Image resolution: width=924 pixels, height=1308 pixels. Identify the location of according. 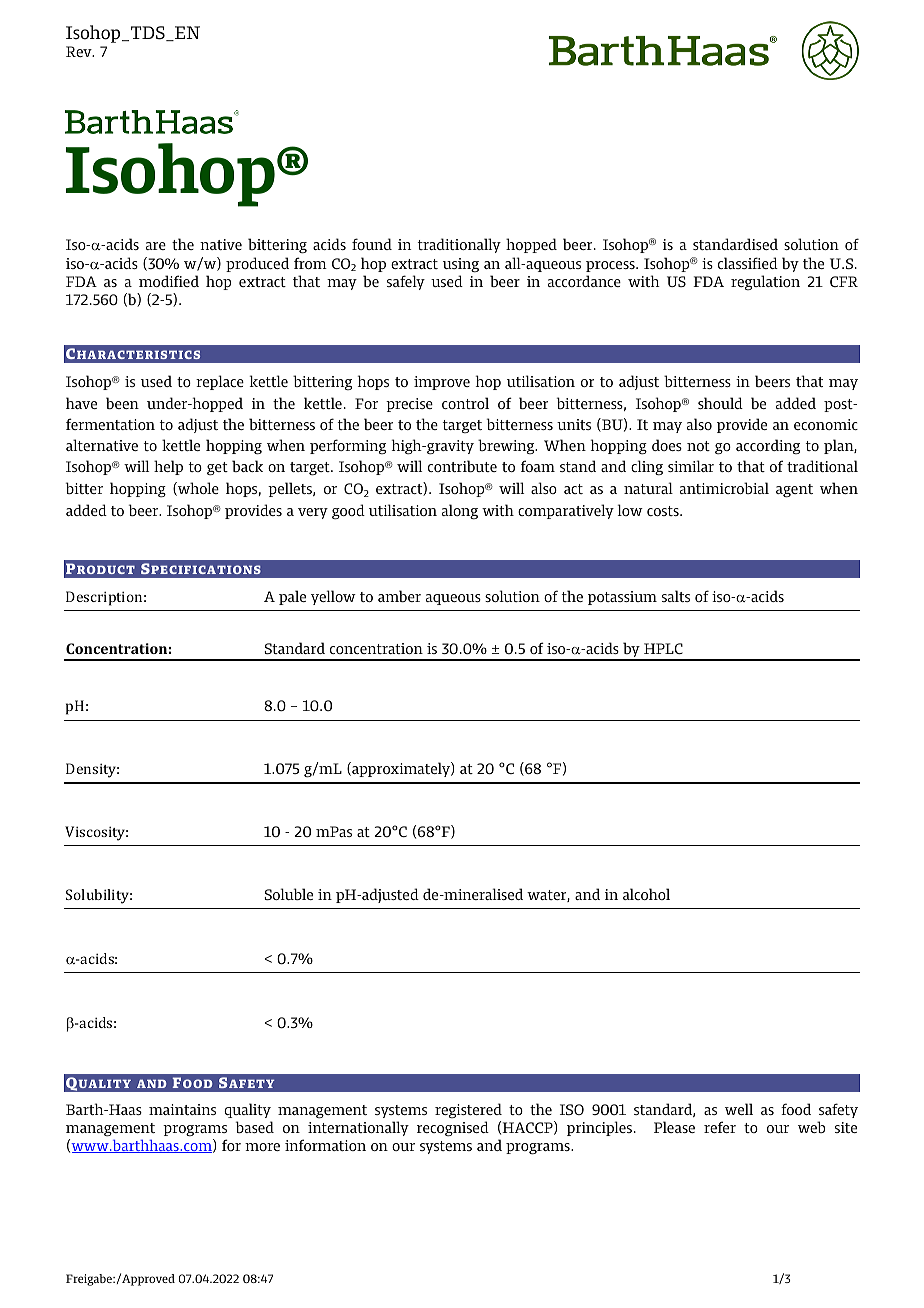
(768, 446).
